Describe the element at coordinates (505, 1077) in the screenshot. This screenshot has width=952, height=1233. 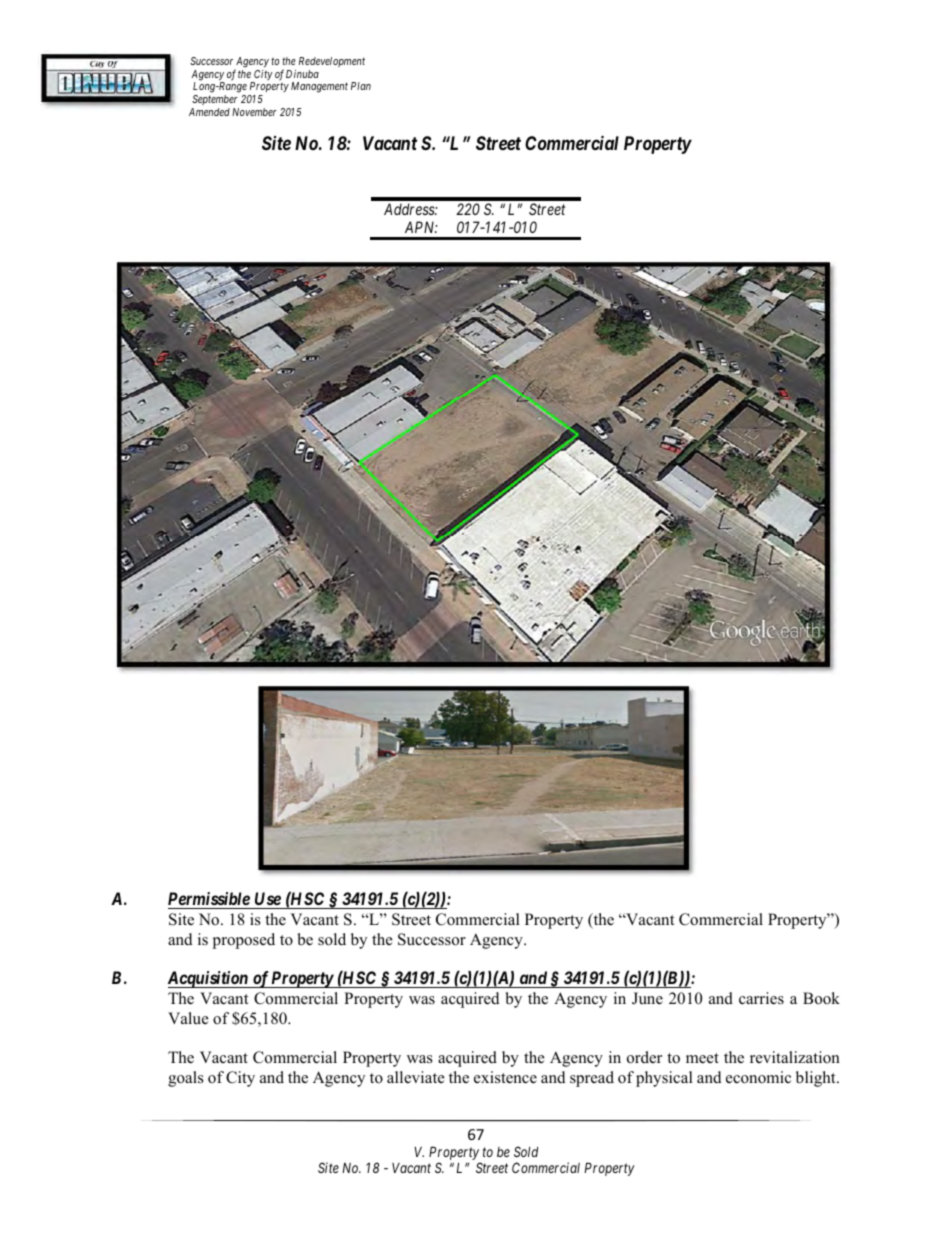
I see `existence` at that location.
